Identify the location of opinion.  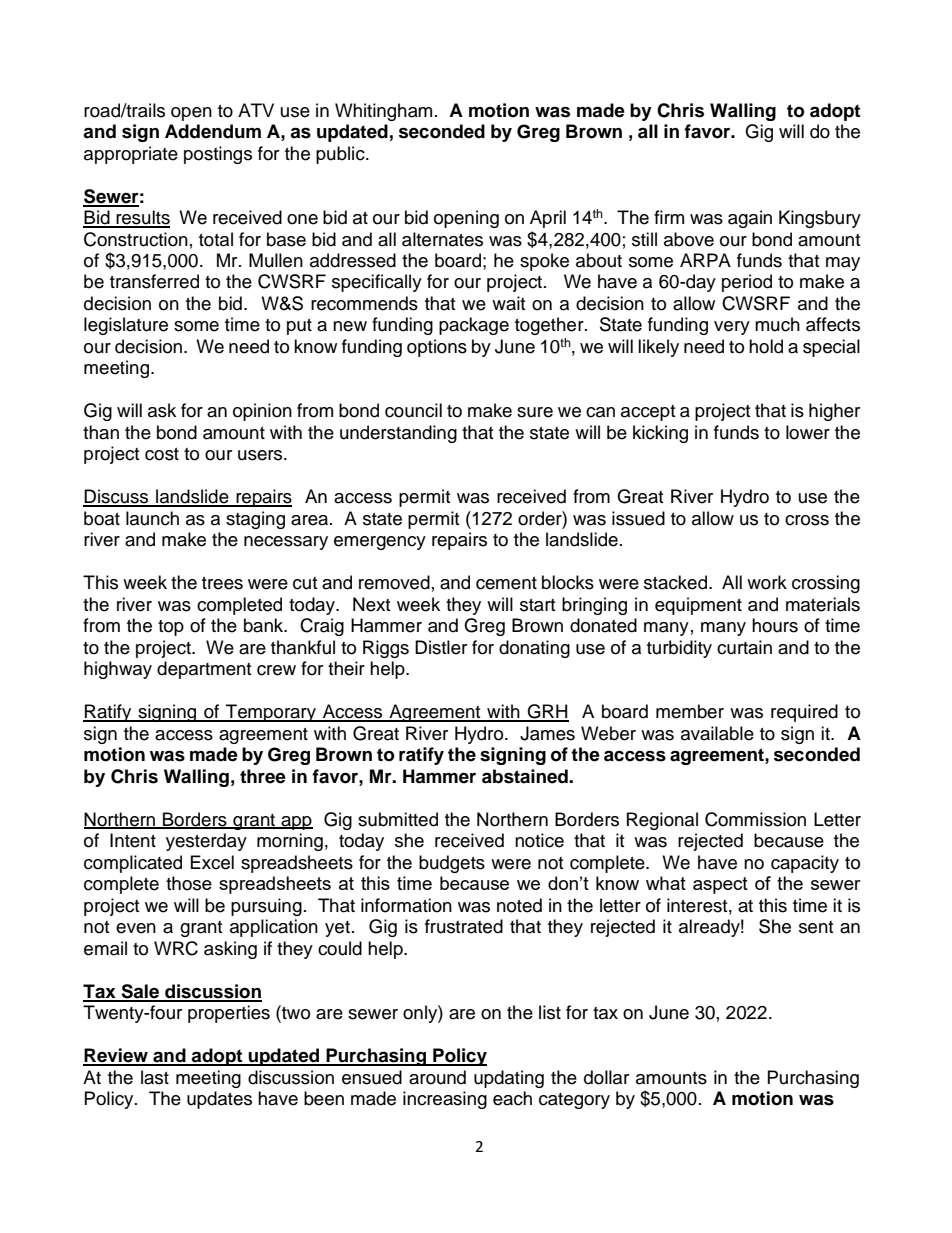
(262, 412).
